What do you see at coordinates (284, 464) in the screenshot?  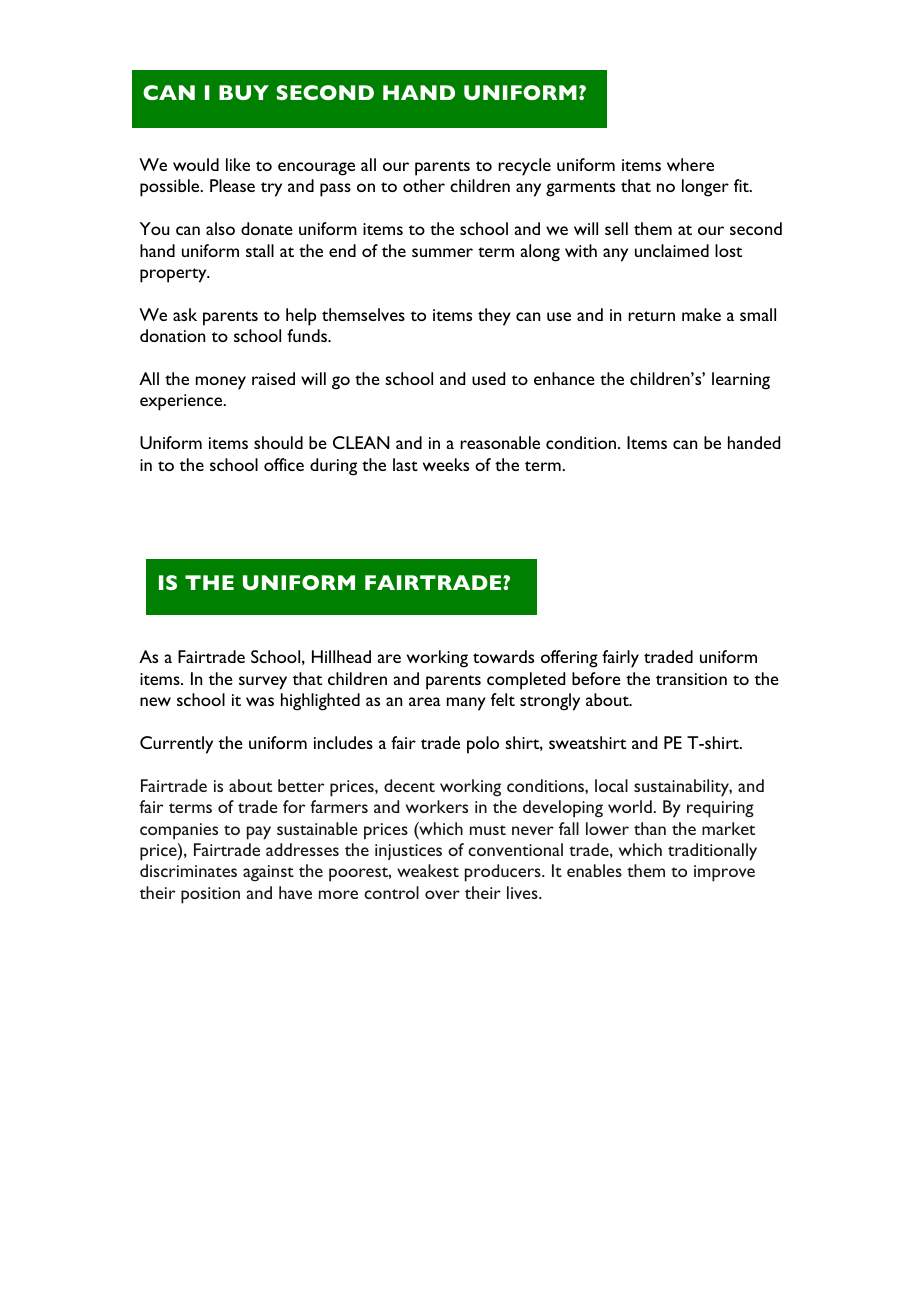 I see `office` at bounding box center [284, 464].
